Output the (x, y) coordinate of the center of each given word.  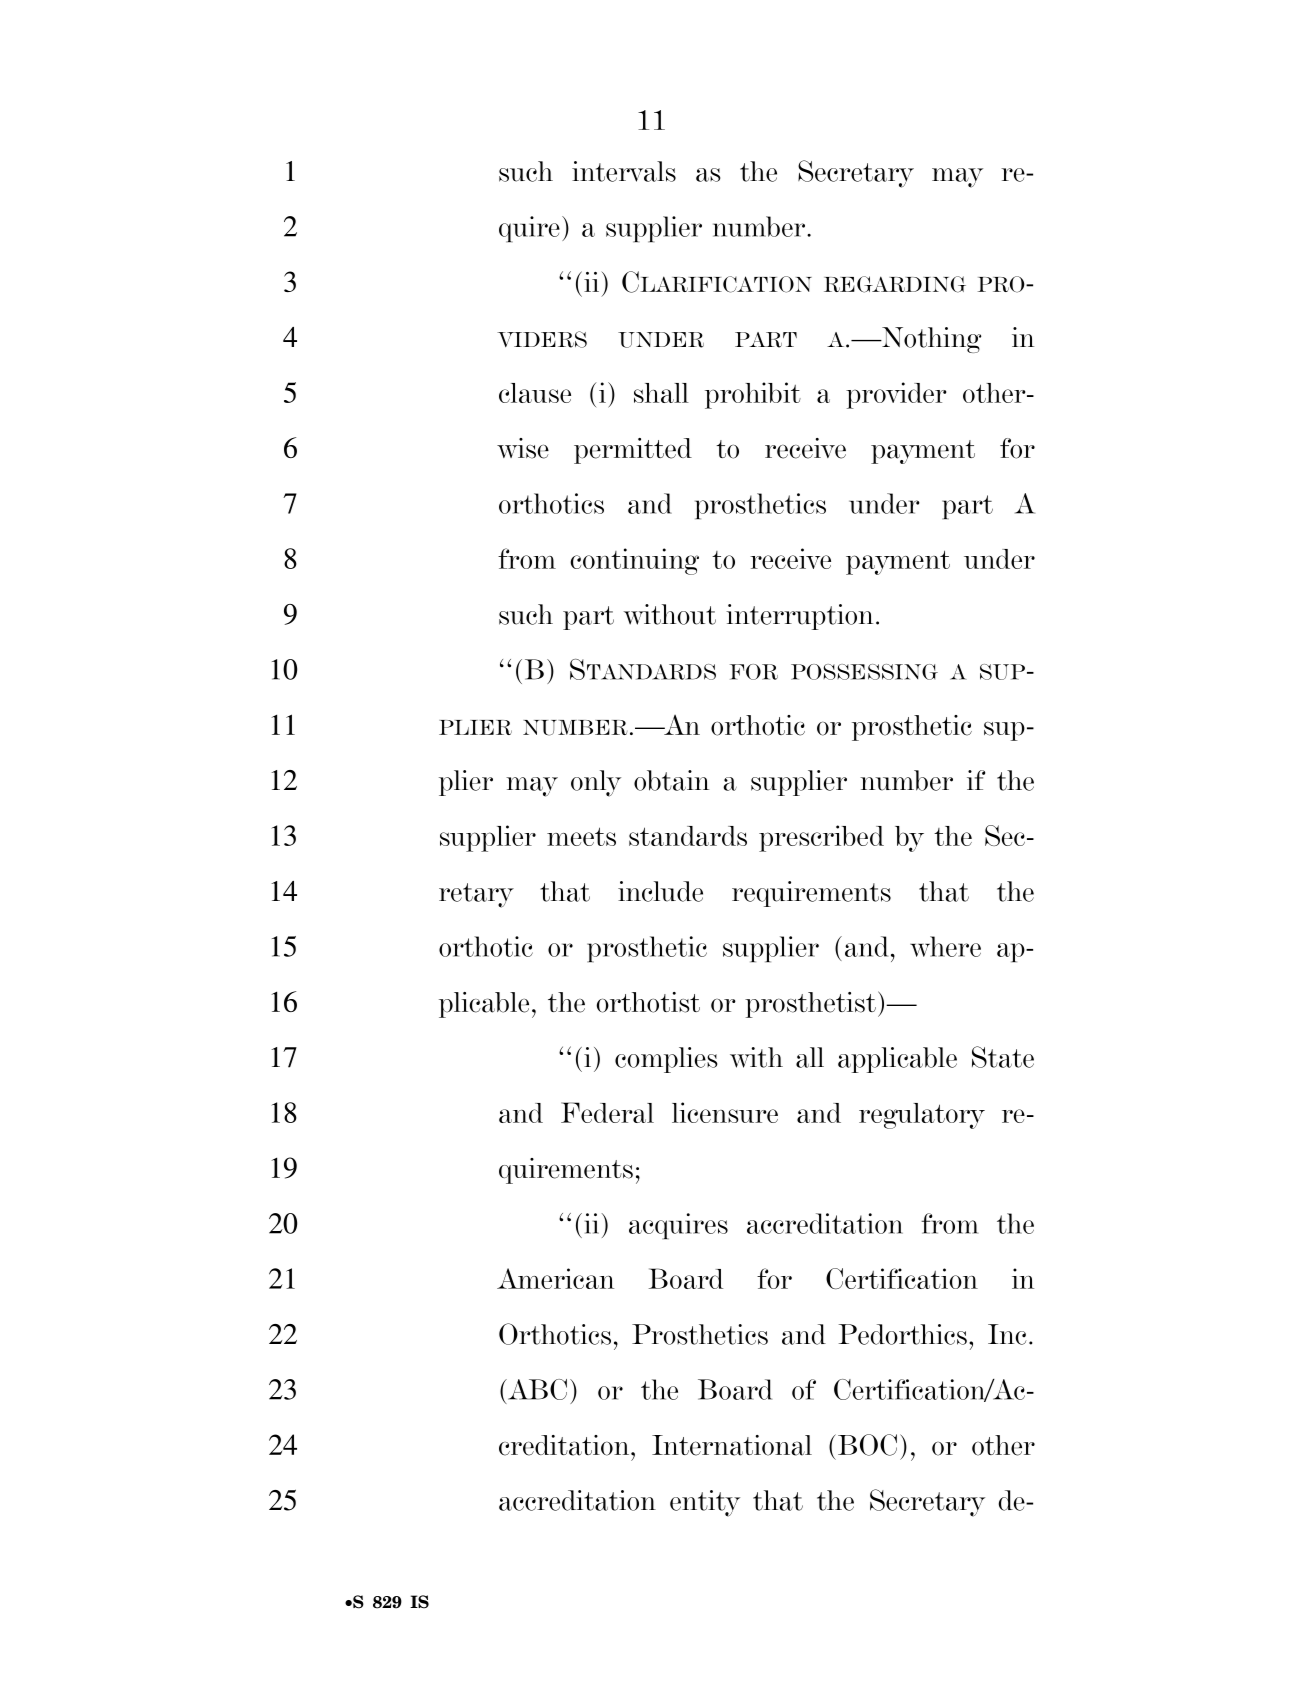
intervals (624, 171)
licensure (725, 1112)
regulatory (922, 1116)
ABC (536, 1389)
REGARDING (895, 284)
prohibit (753, 395)
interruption (799, 617)
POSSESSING (864, 672)
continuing (634, 561)
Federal (607, 1112)
